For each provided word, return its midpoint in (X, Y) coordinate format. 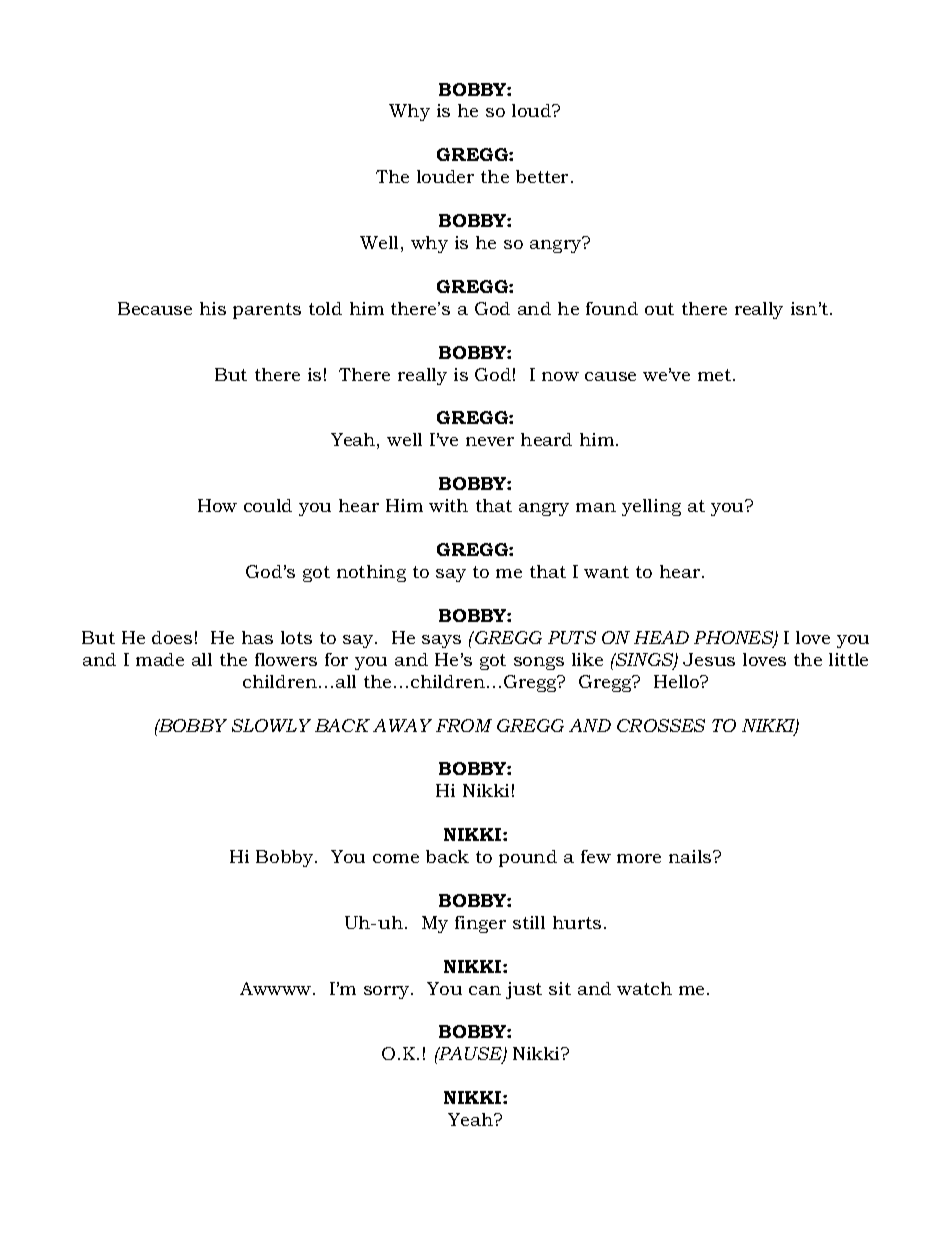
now (560, 376)
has (257, 637)
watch (644, 988)
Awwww (277, 988)
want (606, 572)
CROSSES (661, 725)
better (544, 176)
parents (267, 311)
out (659, 309)
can (485, 990)
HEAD (661, 637)
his (213, 308)
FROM (464, 725)
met (716, 375)
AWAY (402, 725)
